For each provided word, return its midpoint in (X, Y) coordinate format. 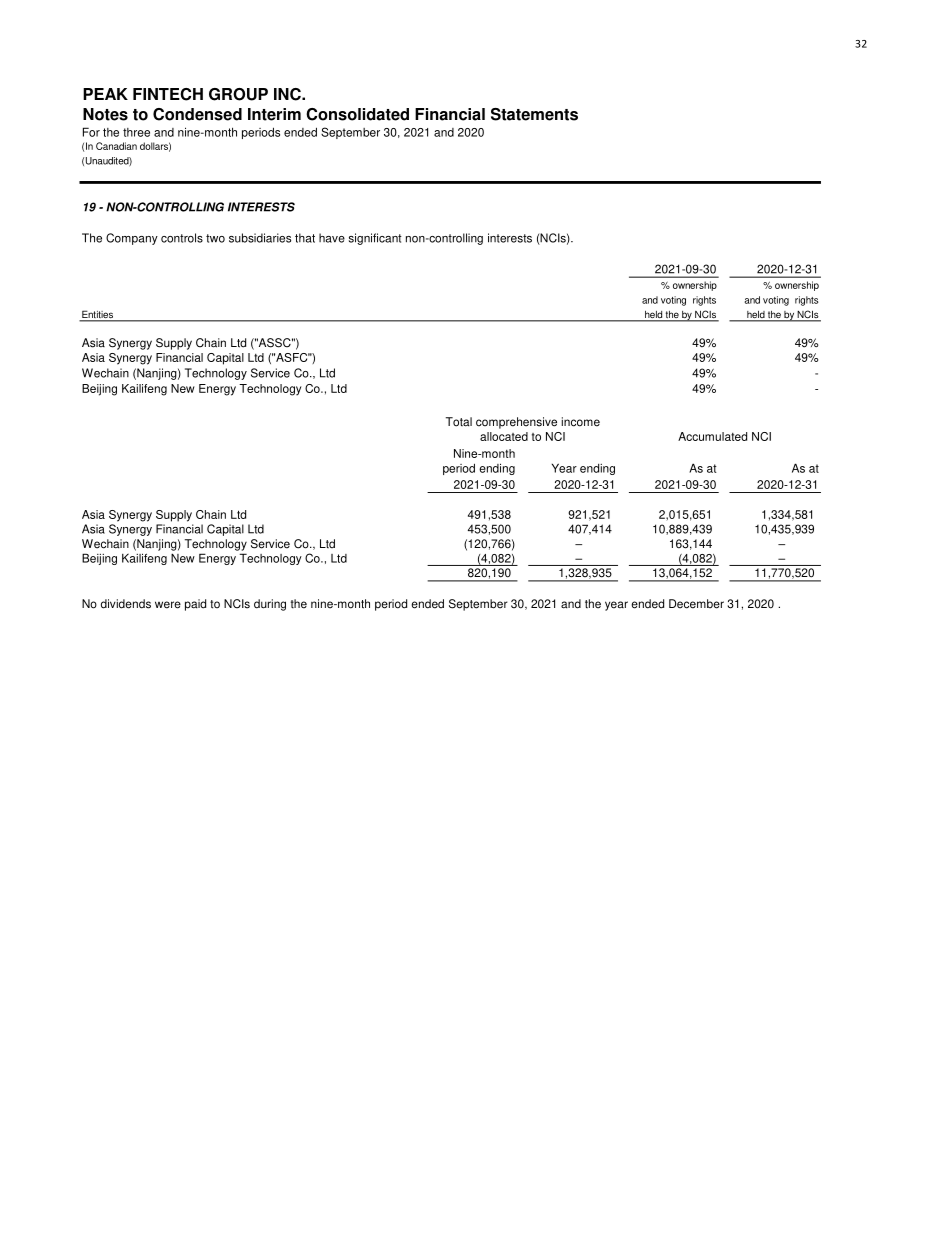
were (168, 605)
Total (459, 422)
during (270, 605)
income (580, 422)
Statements (534, 114)
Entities (97, 315)
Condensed (197, 114)
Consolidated (357, 114)
